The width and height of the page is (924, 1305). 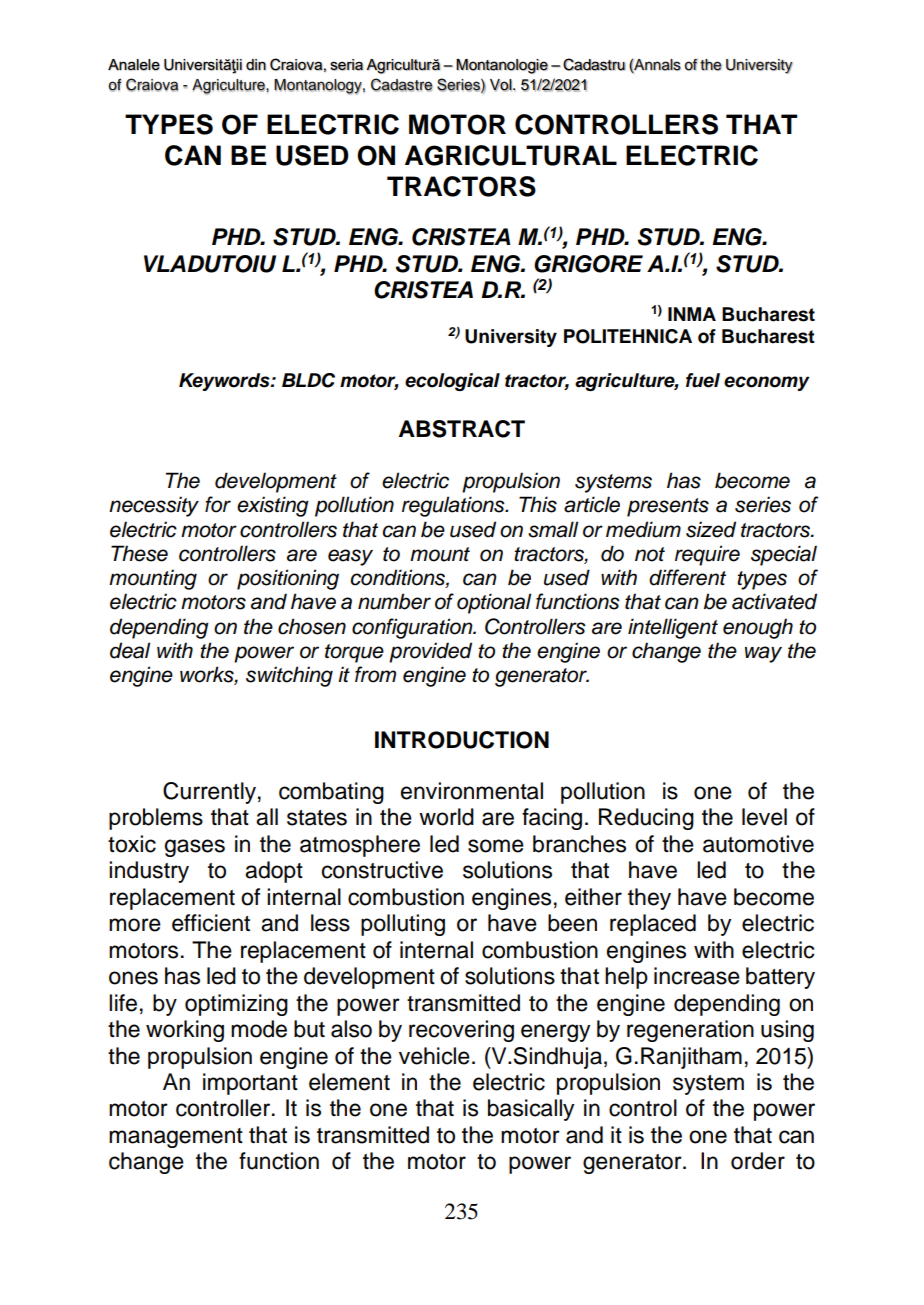 What do you see at coordinates (130, 650) in the page?
I see `deal` at bounding box center [130, 650].
